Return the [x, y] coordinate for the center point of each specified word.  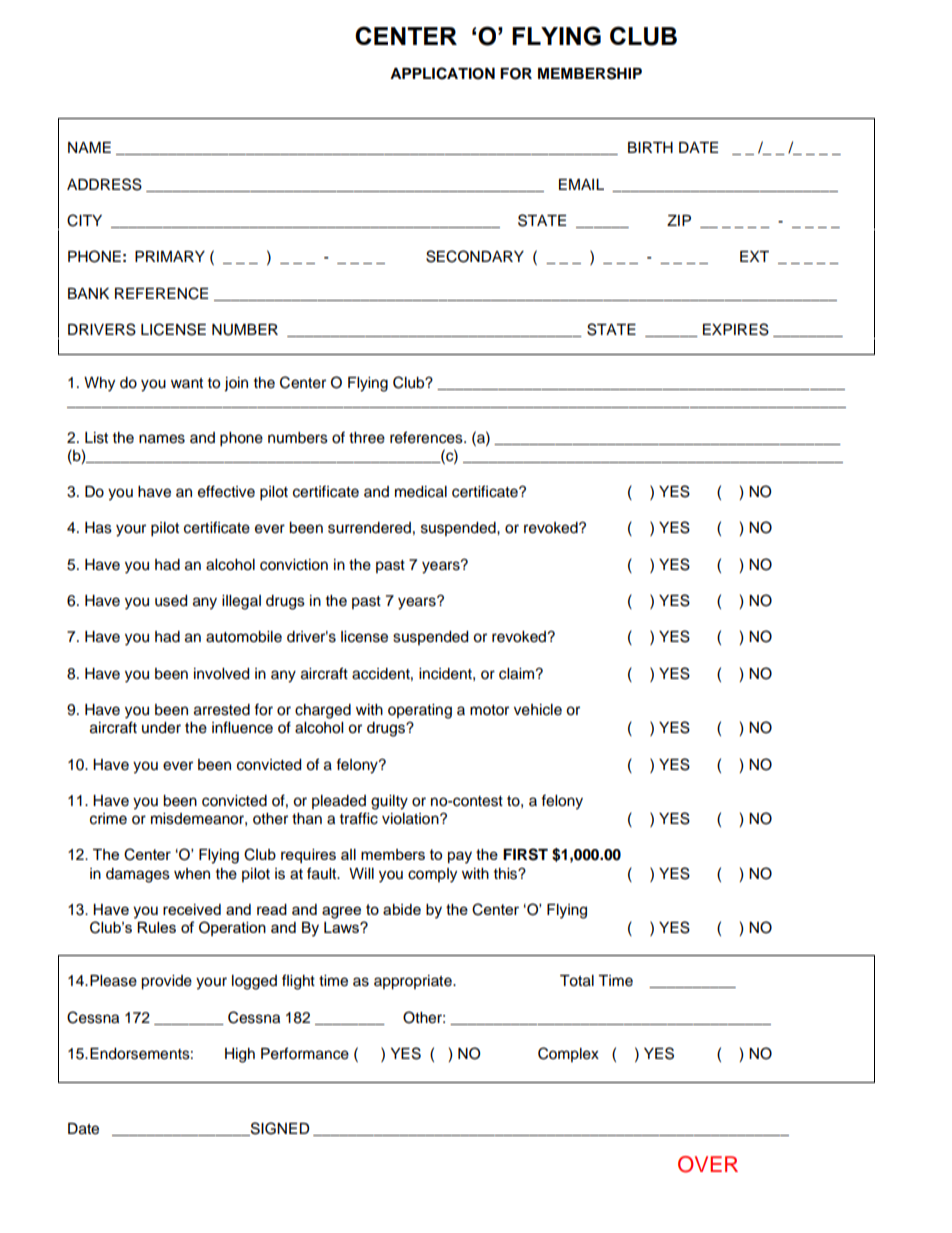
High [240, 1055]
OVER [708, 1164]
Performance [305, 1053]
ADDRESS [104, 184]
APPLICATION [442, 73]
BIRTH [650, 147]
